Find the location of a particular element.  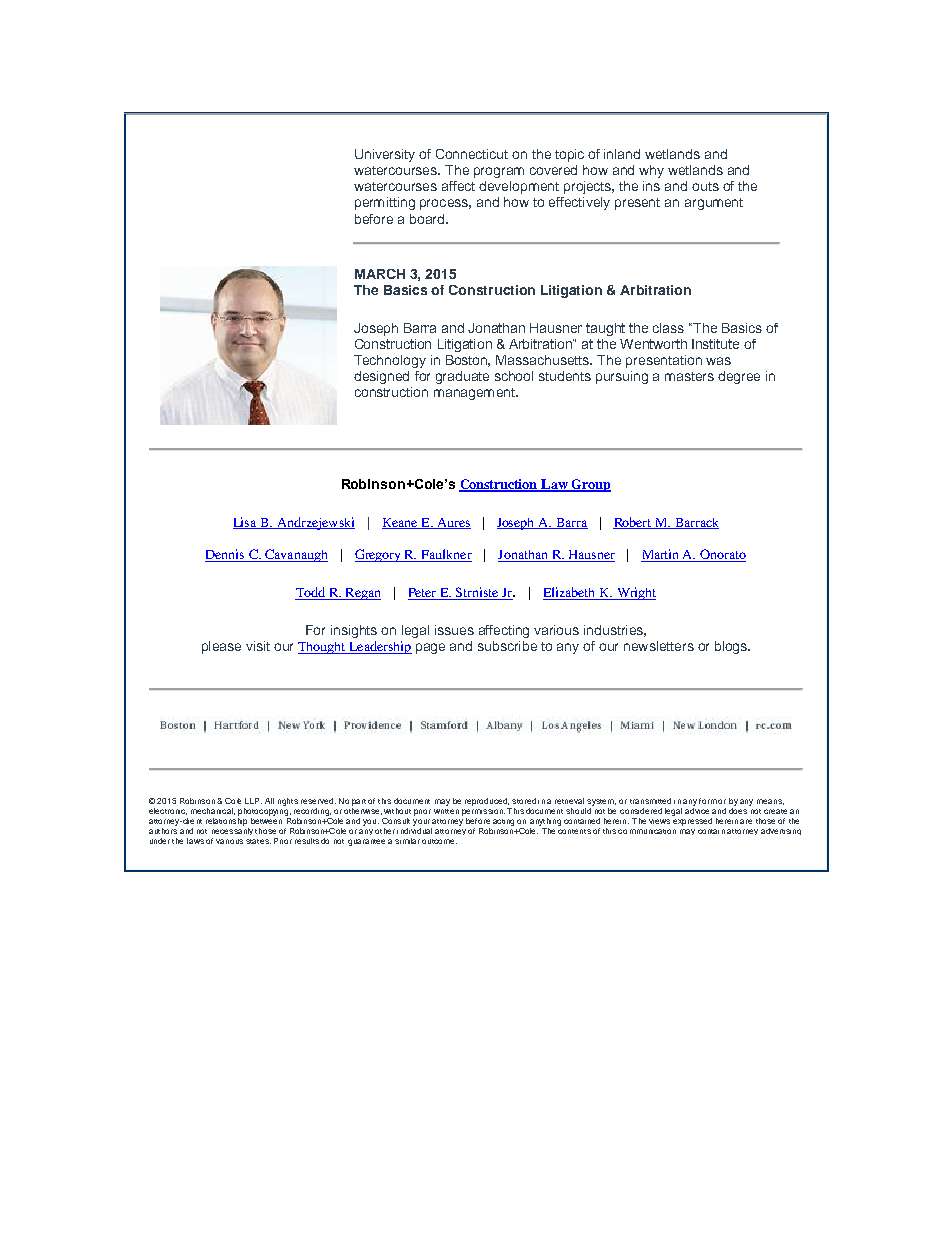

University is located at coordinates (385, 155).
